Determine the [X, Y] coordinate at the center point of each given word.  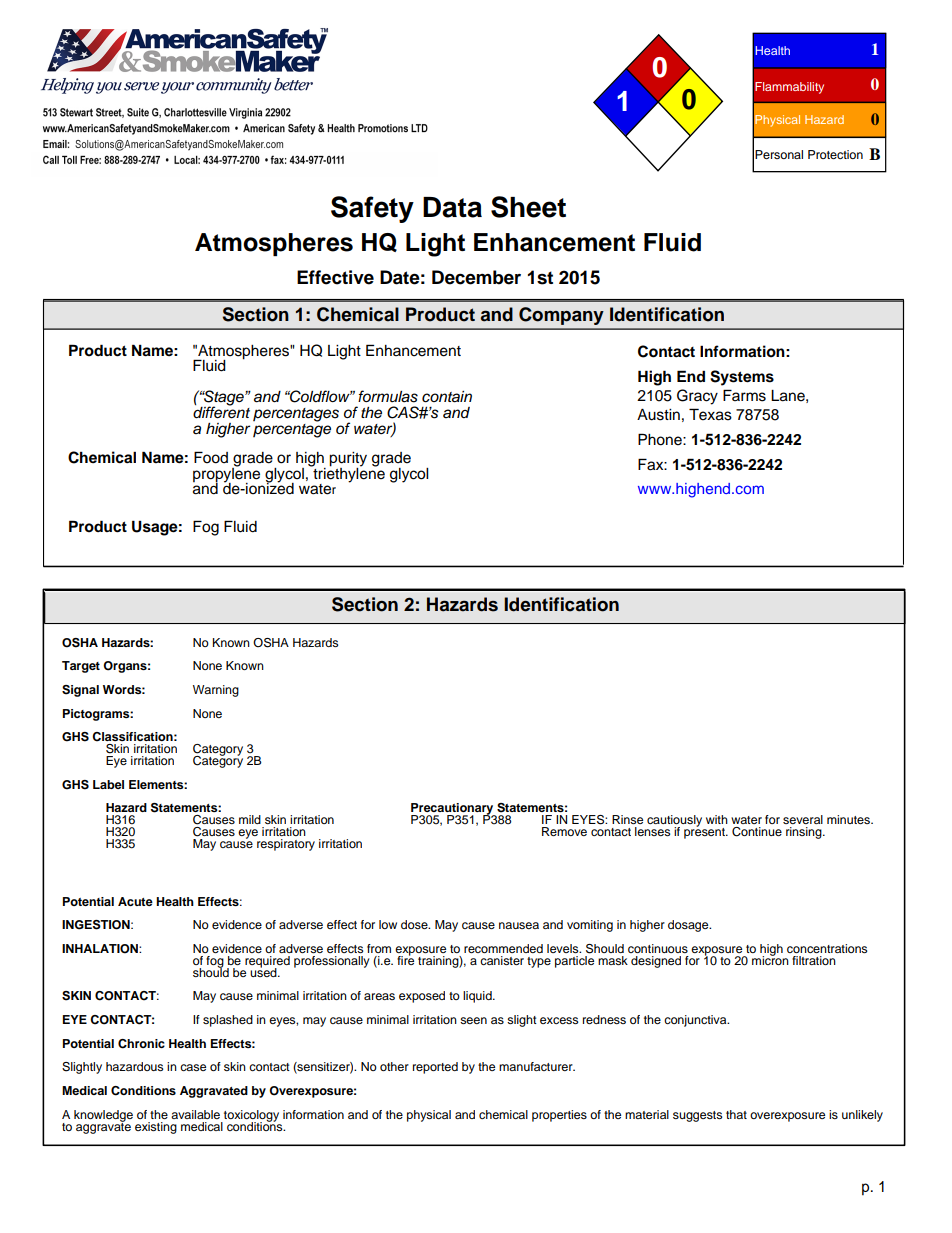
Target [81, 667]
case [193, 1067]
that [736, 1114]
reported [435, 1068]
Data [452, 207]
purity [348, 460]
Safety [372, 209]
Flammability [789, 88]
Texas [710, 414]
